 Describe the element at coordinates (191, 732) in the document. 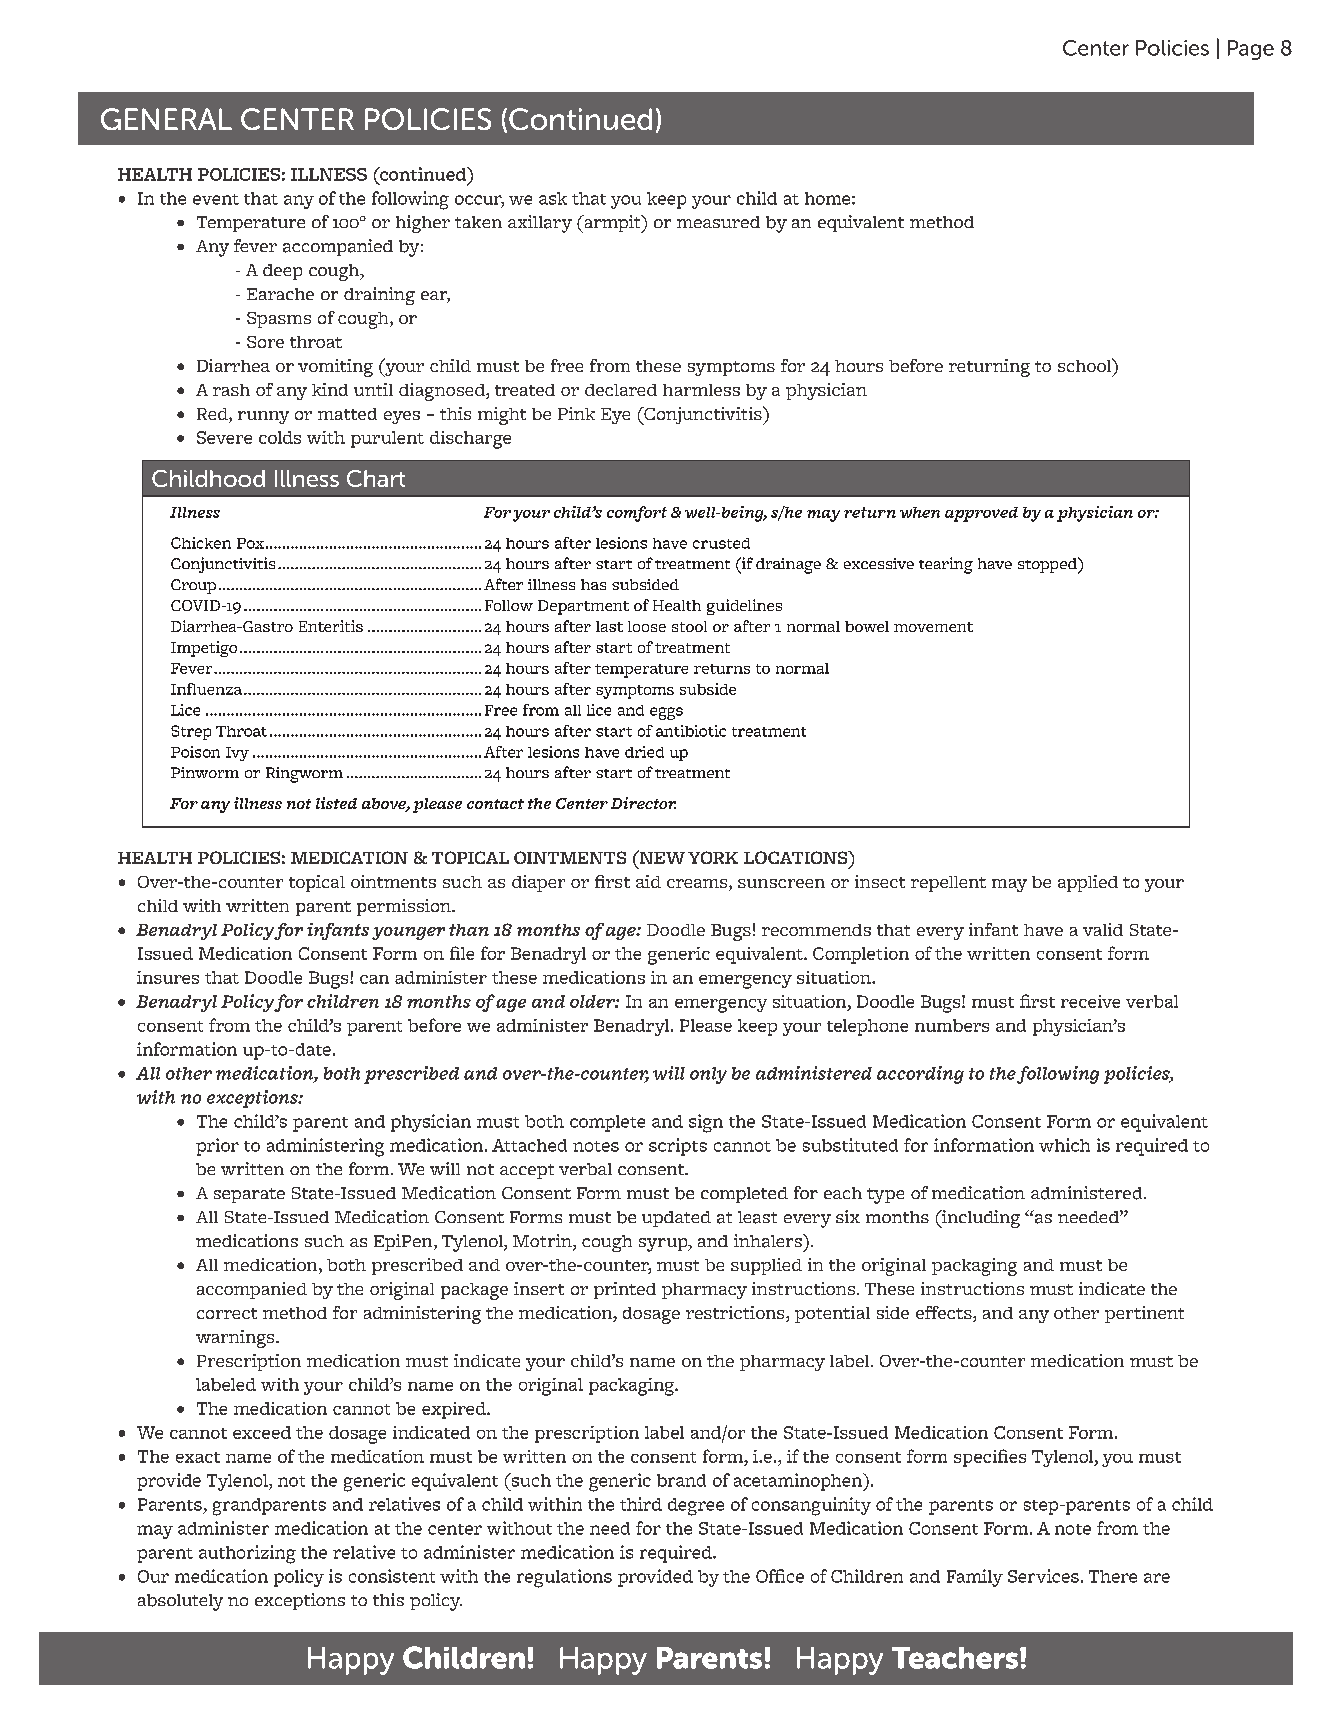

I see `Strep` at that location.
